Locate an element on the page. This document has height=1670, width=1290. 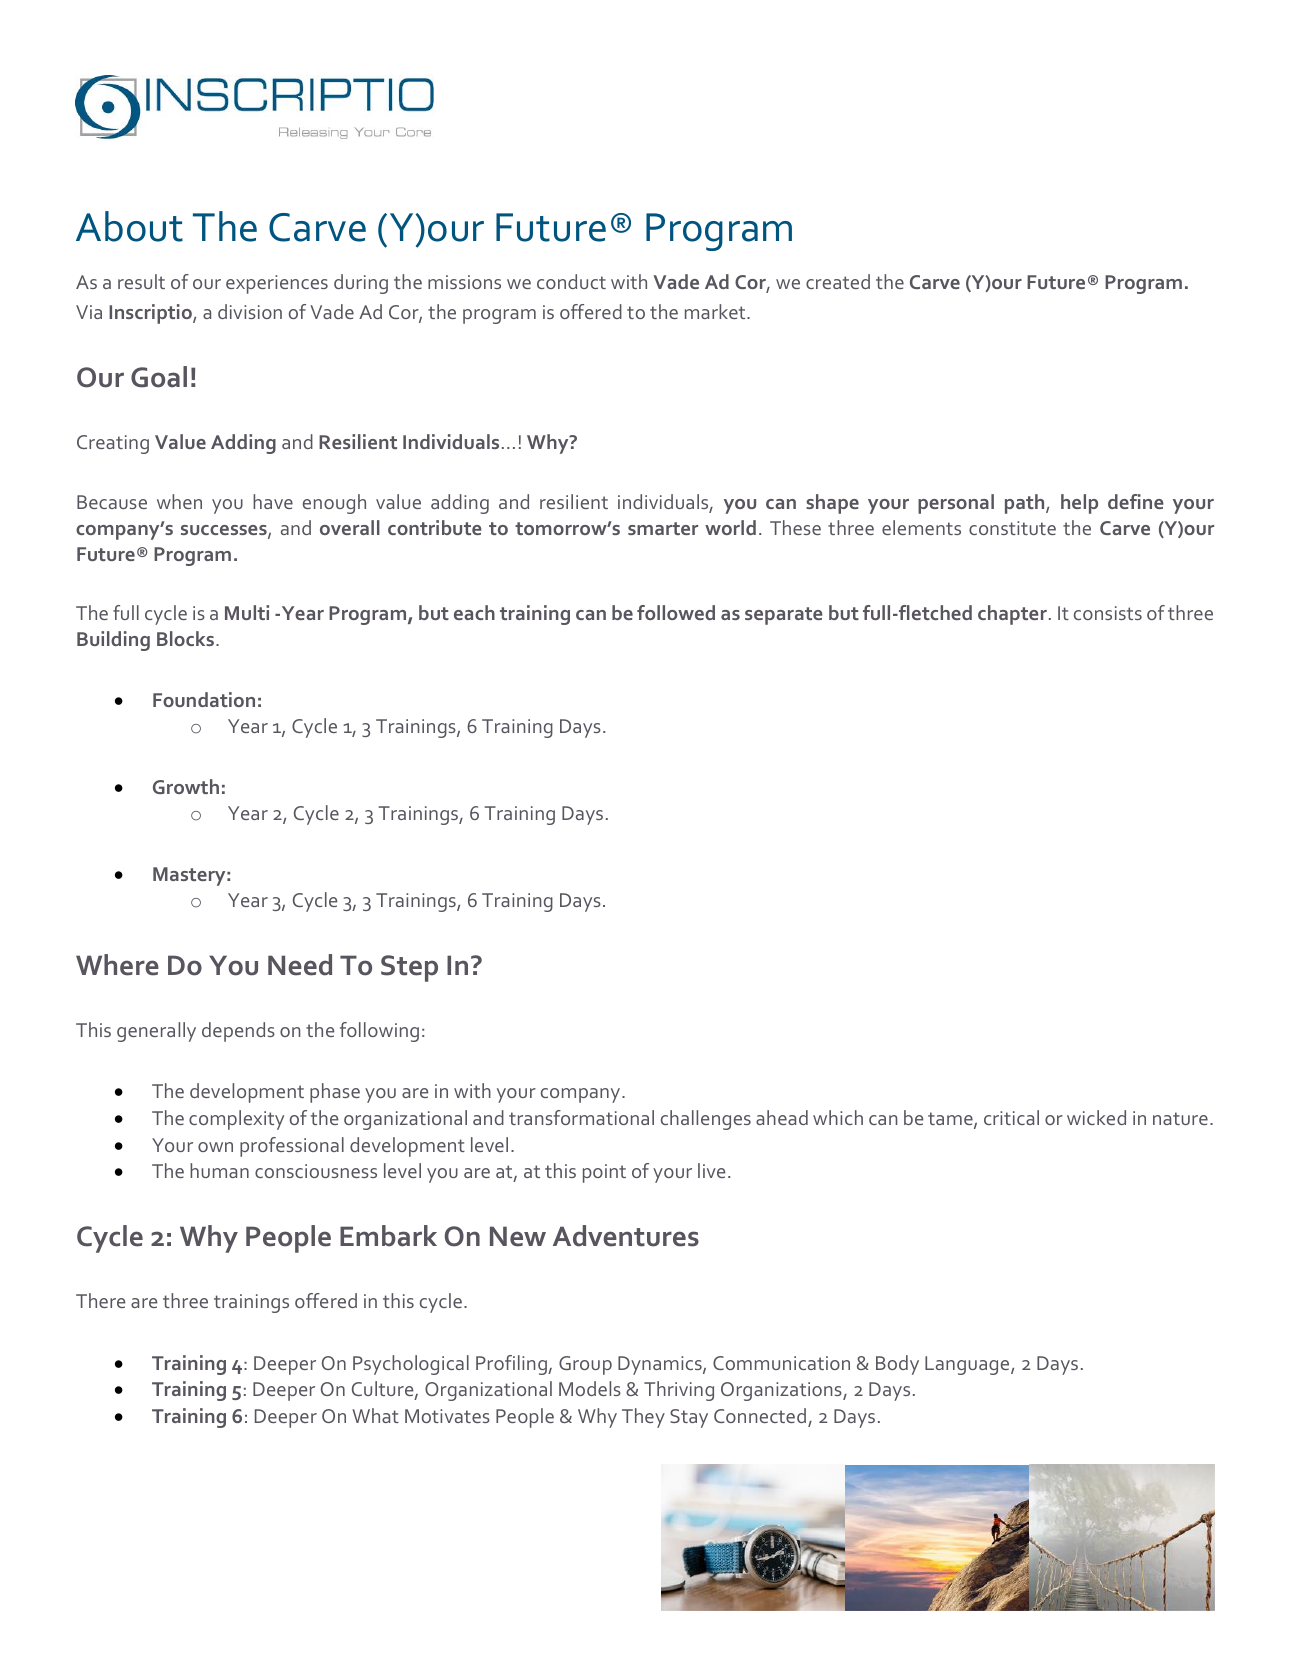
critical is located at coordinates (1011, 1117).
